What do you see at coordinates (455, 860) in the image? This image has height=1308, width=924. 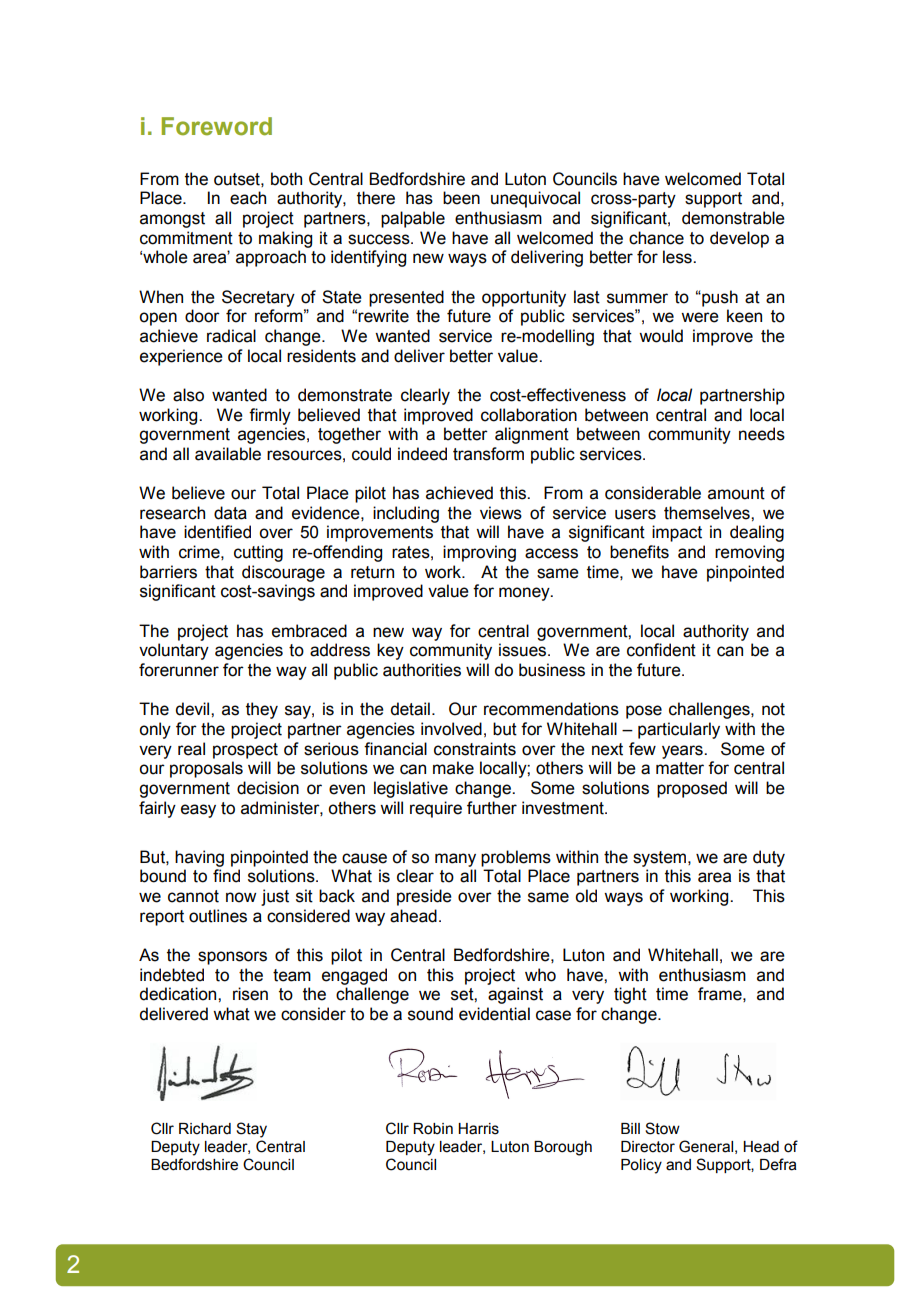 I see `many` at bounding box center [455, 860].
